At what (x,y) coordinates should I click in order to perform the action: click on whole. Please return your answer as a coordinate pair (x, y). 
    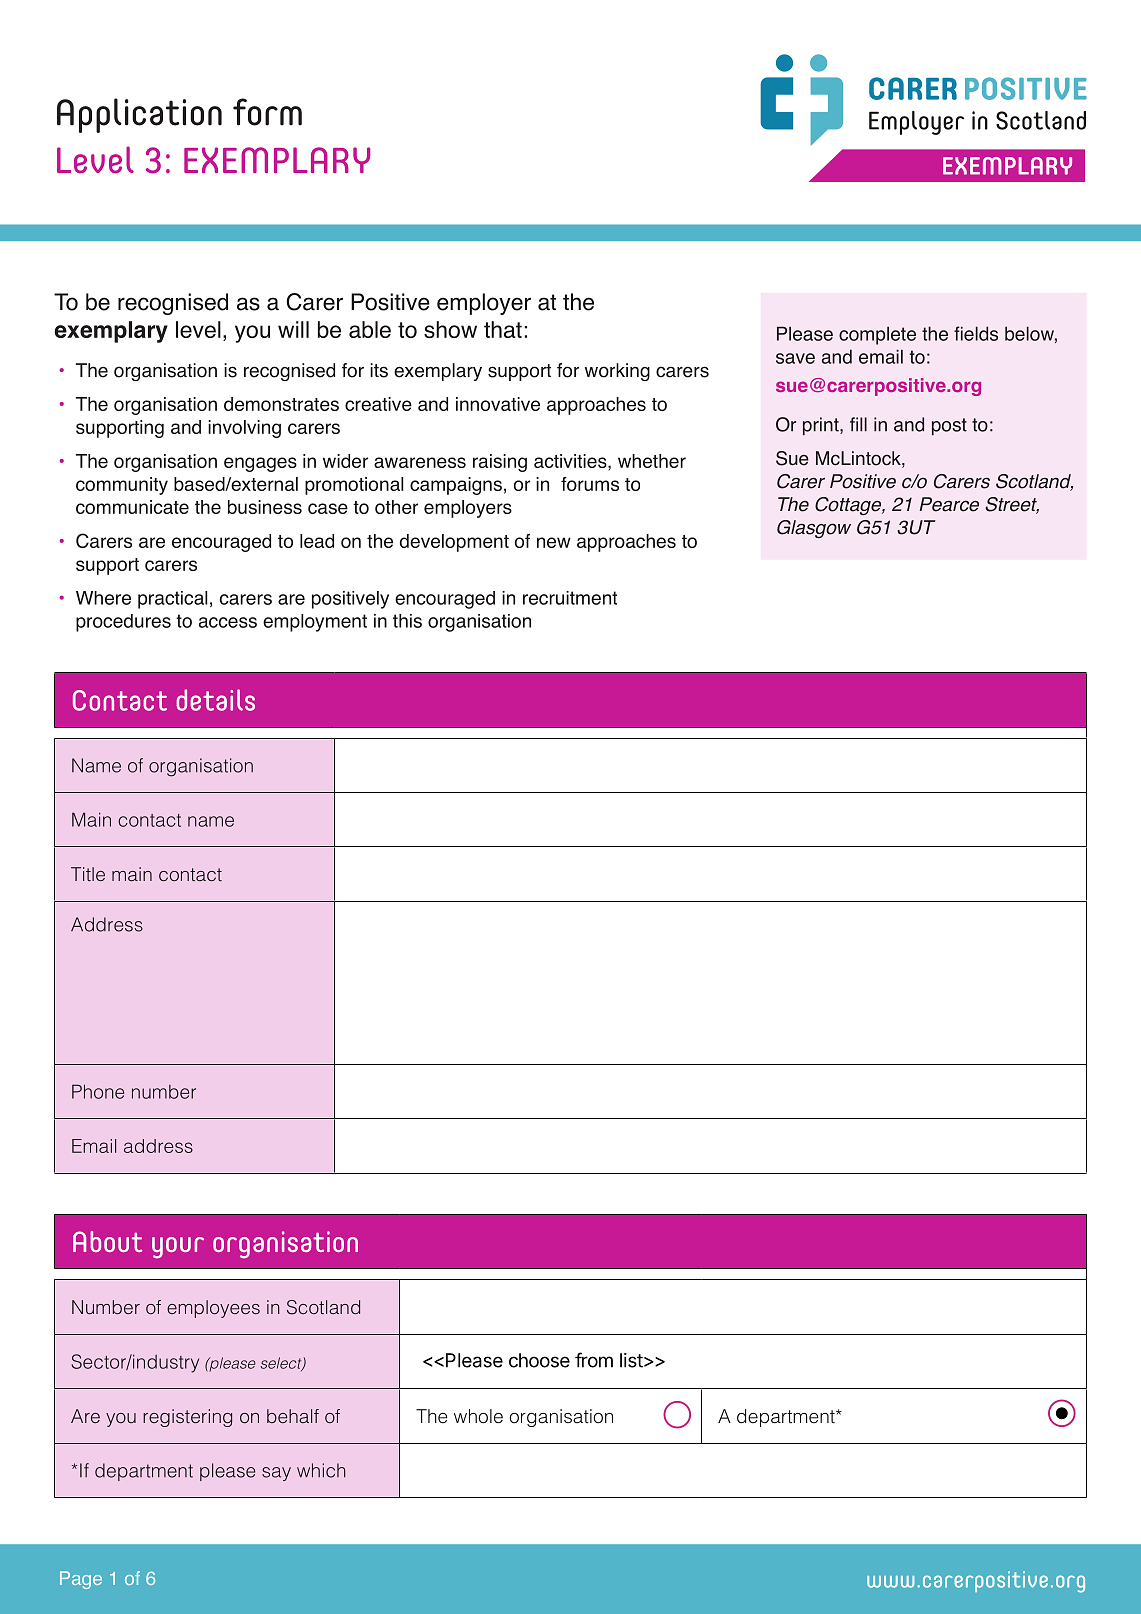
    Looking at the image, I should click on (478, 1416).
